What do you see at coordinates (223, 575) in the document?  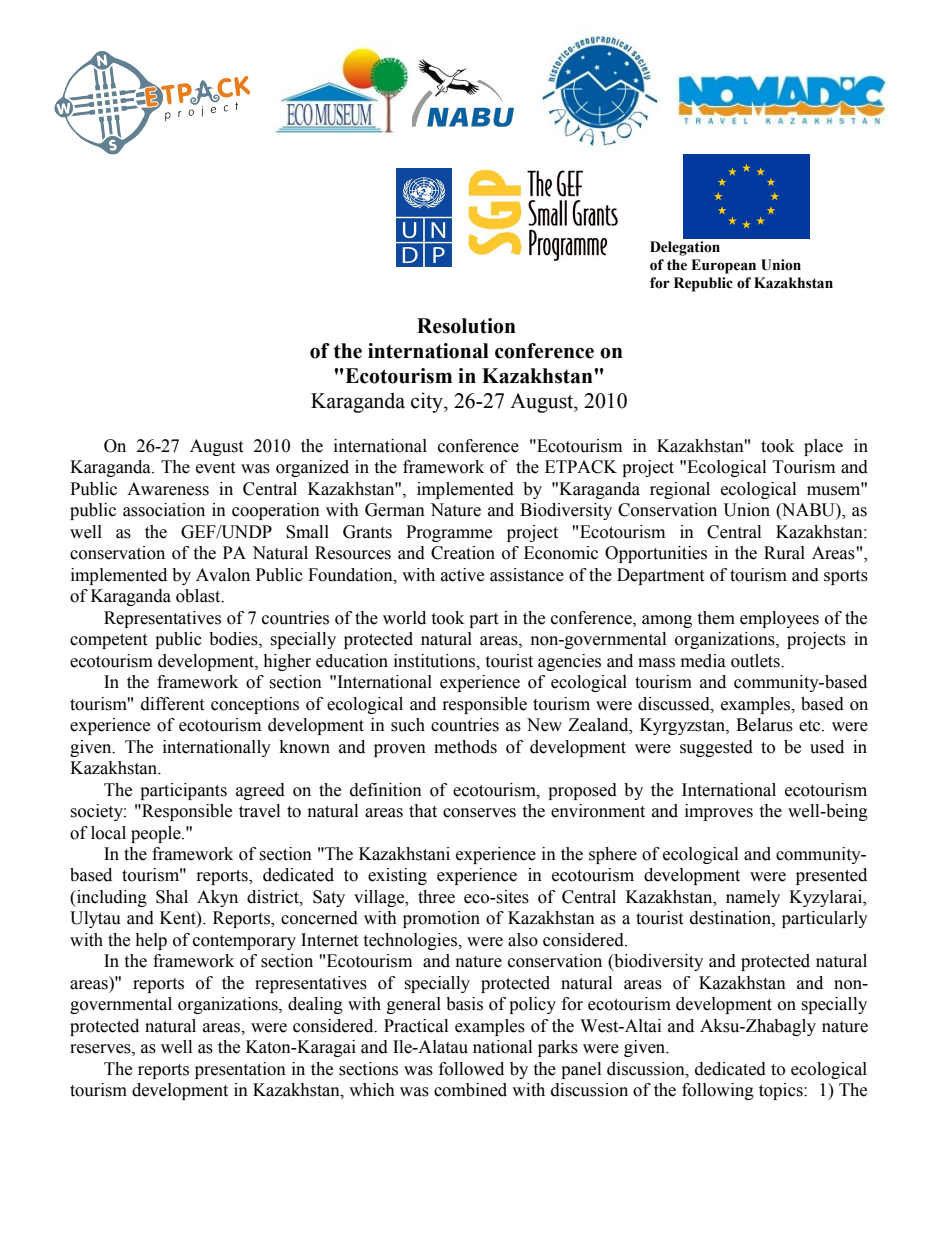 I see `Avalon` at bounding box center [223, 575].
